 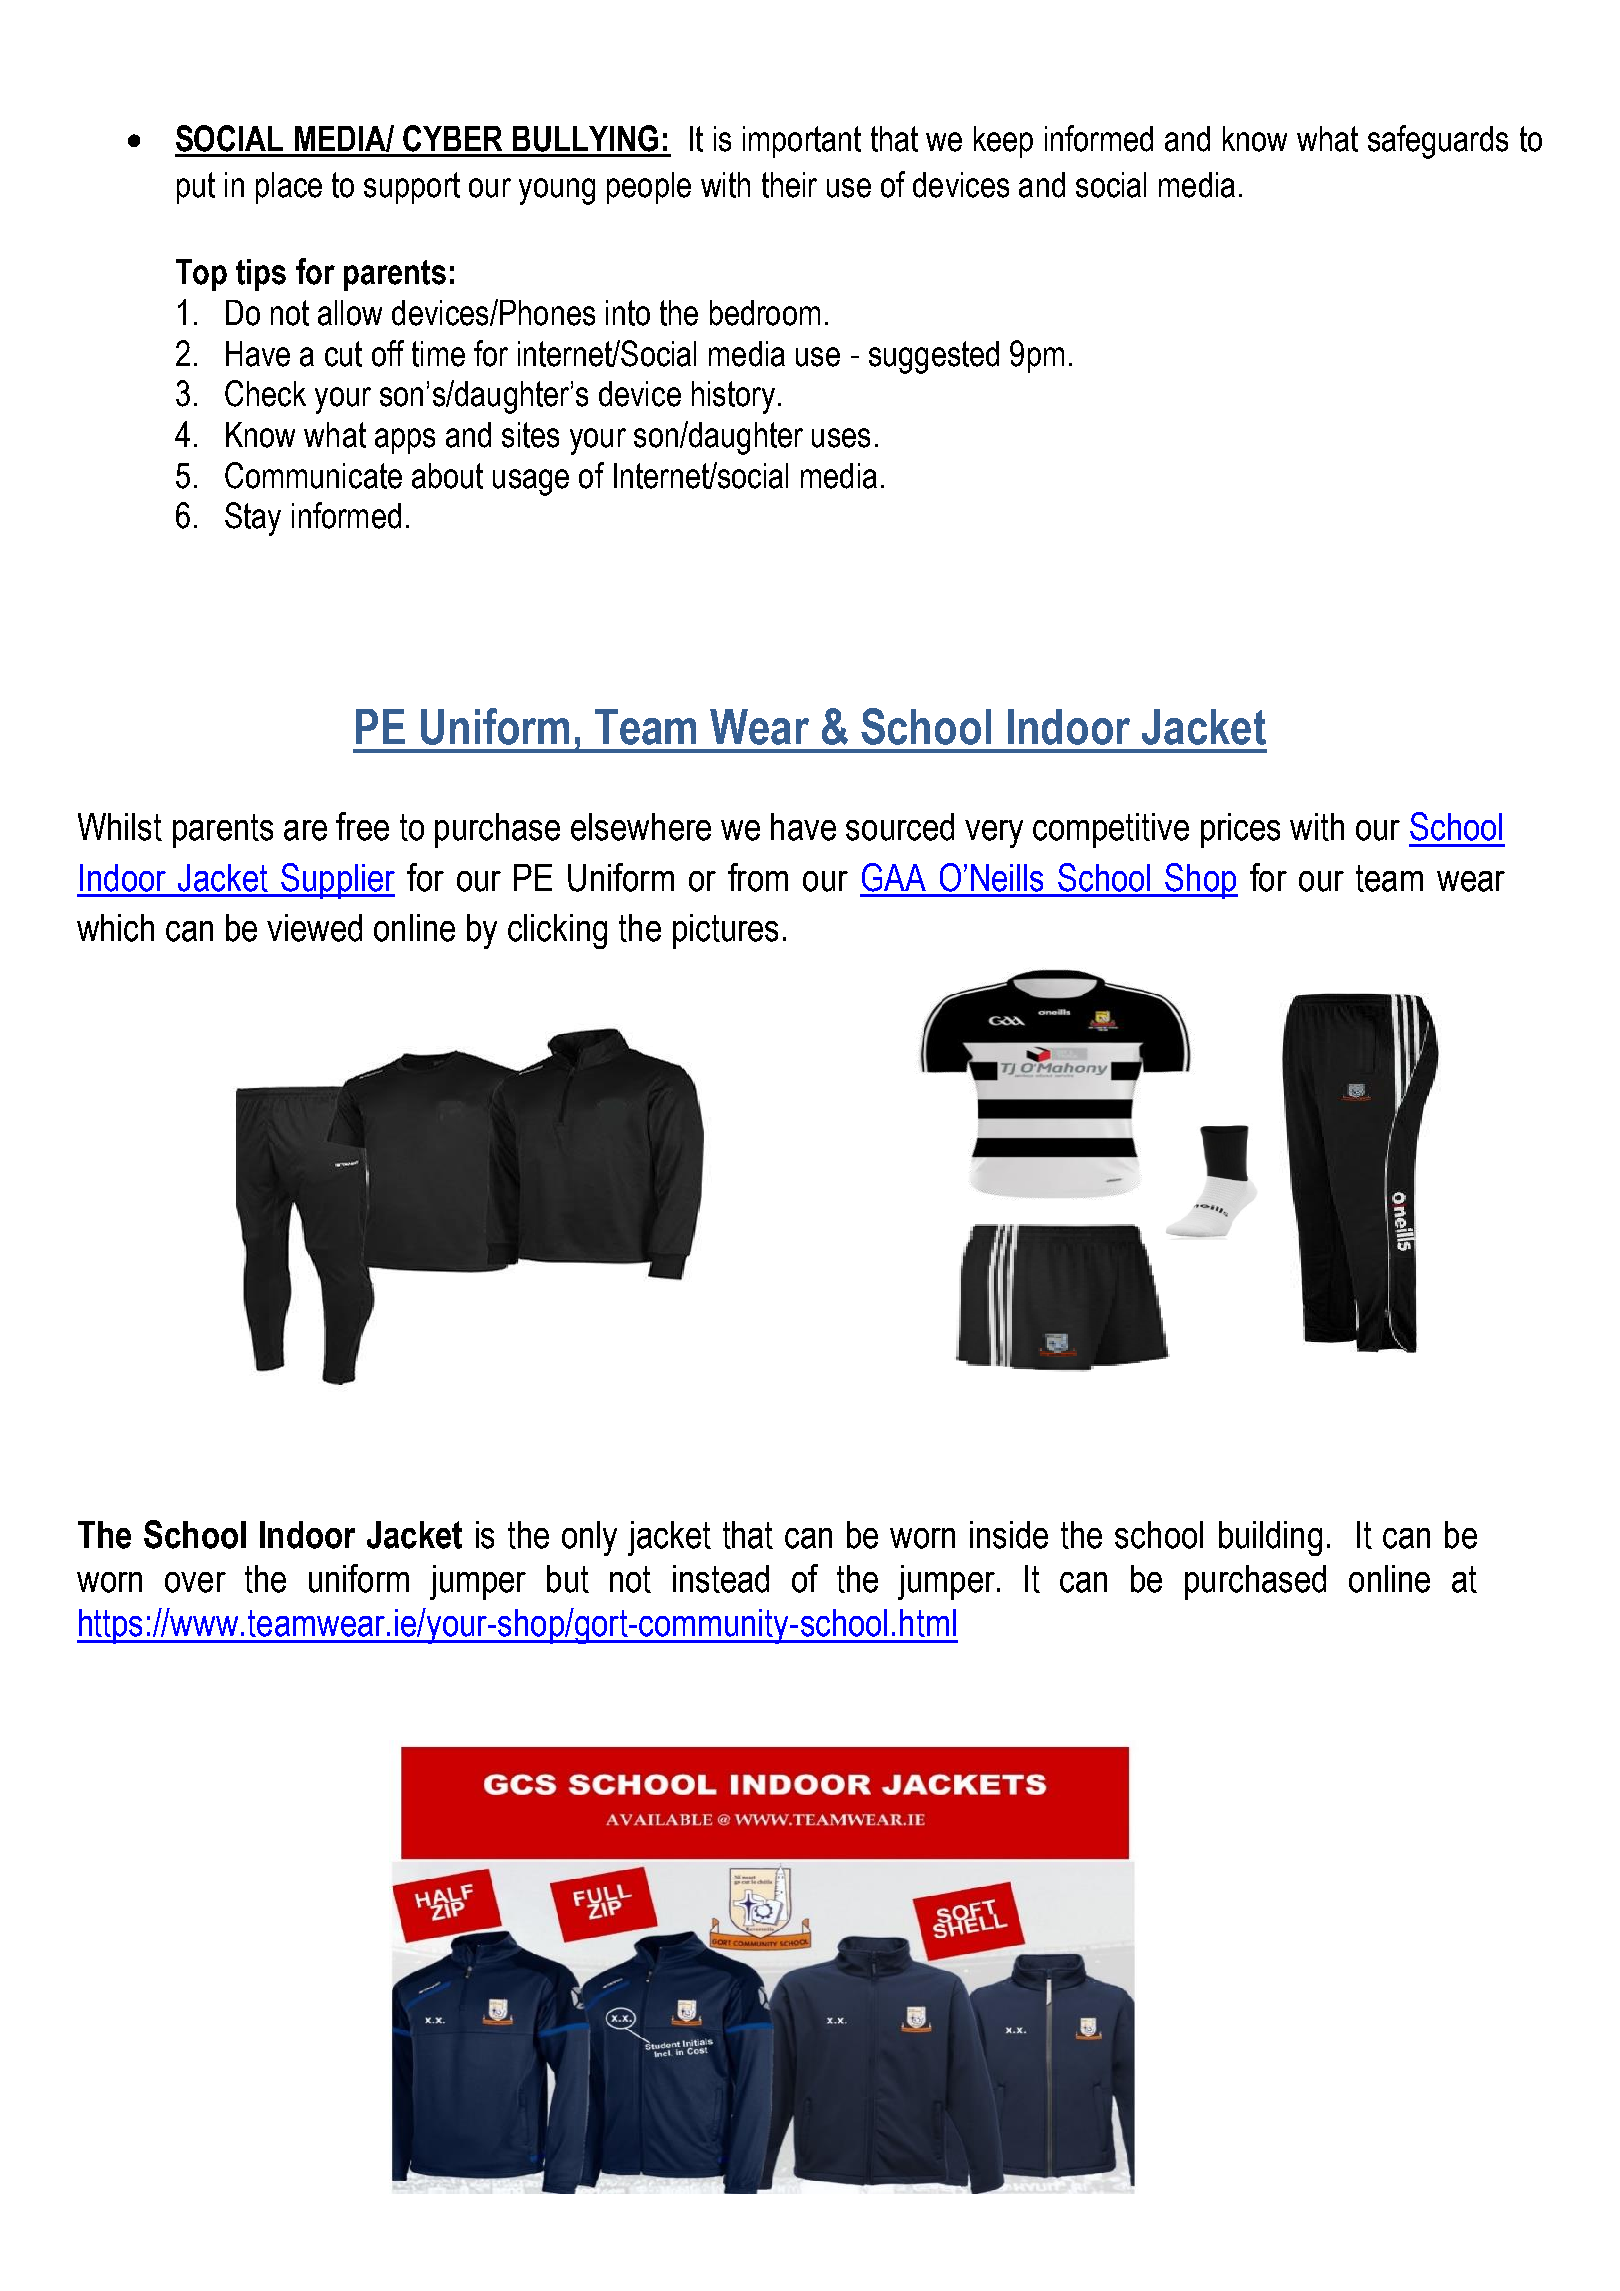 What do you see at coordinates (1438, 142) in the document?
I see `safeguards` at bounding box center [1438, 142].
